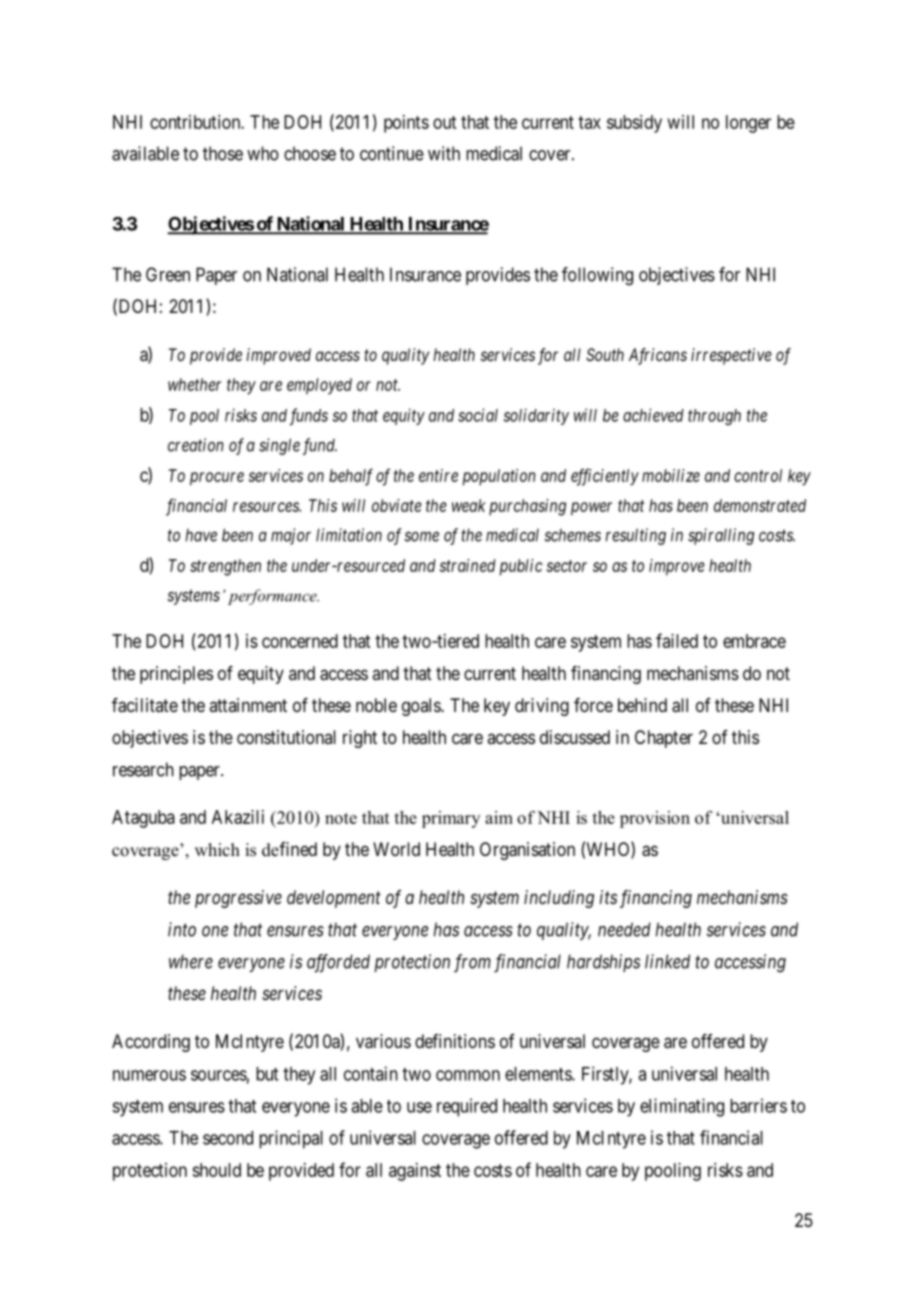  Describe the element at coordinates (467, 1107) in the image. I see `required` at that location.
